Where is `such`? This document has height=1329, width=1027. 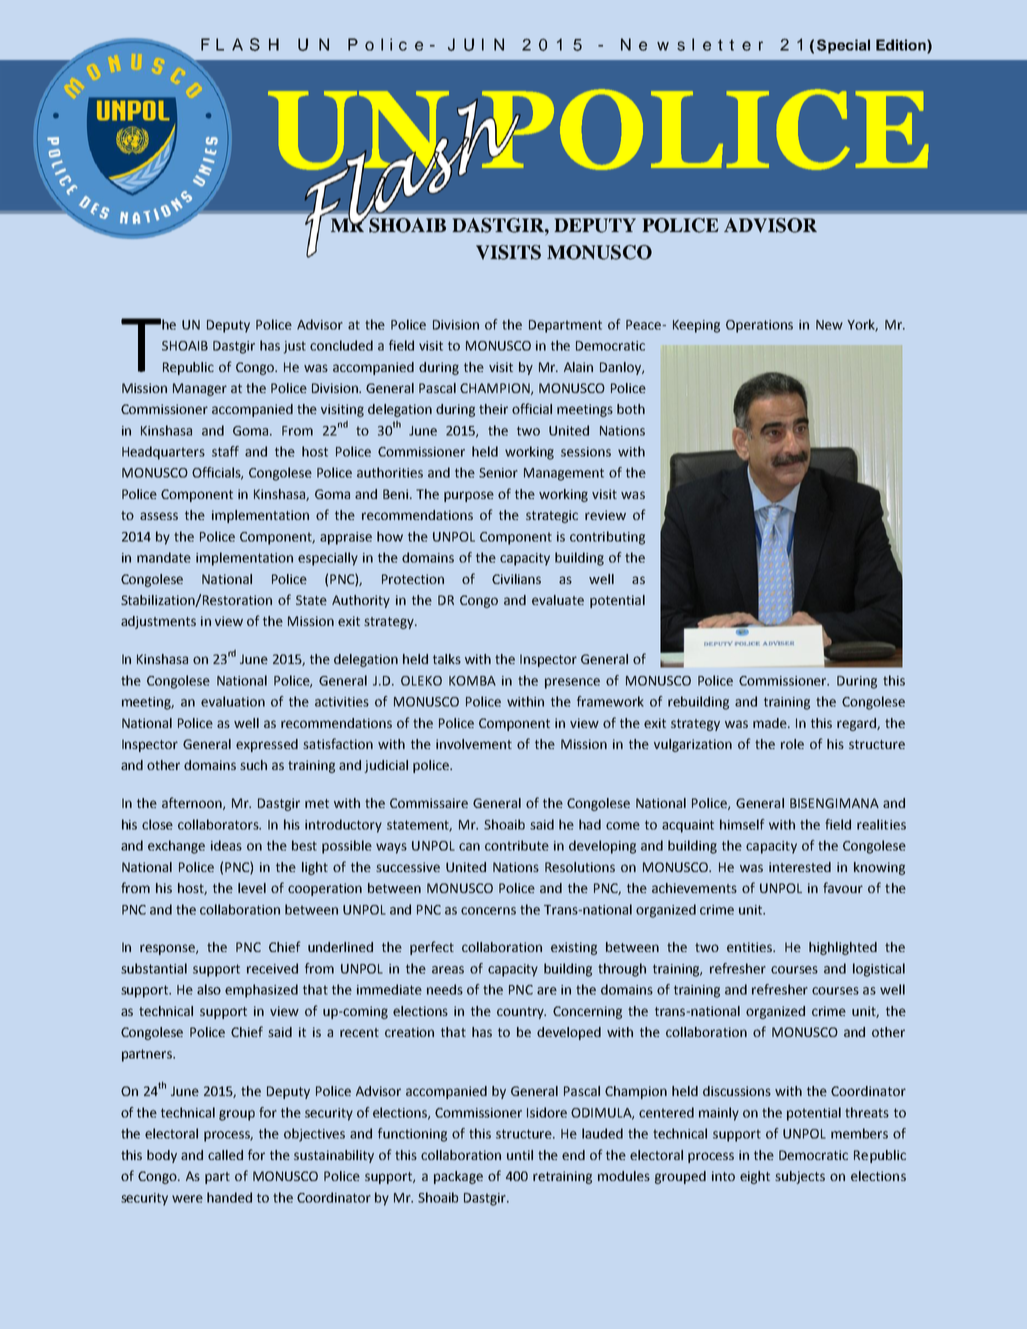 such is located at coordinates (253, 765).
